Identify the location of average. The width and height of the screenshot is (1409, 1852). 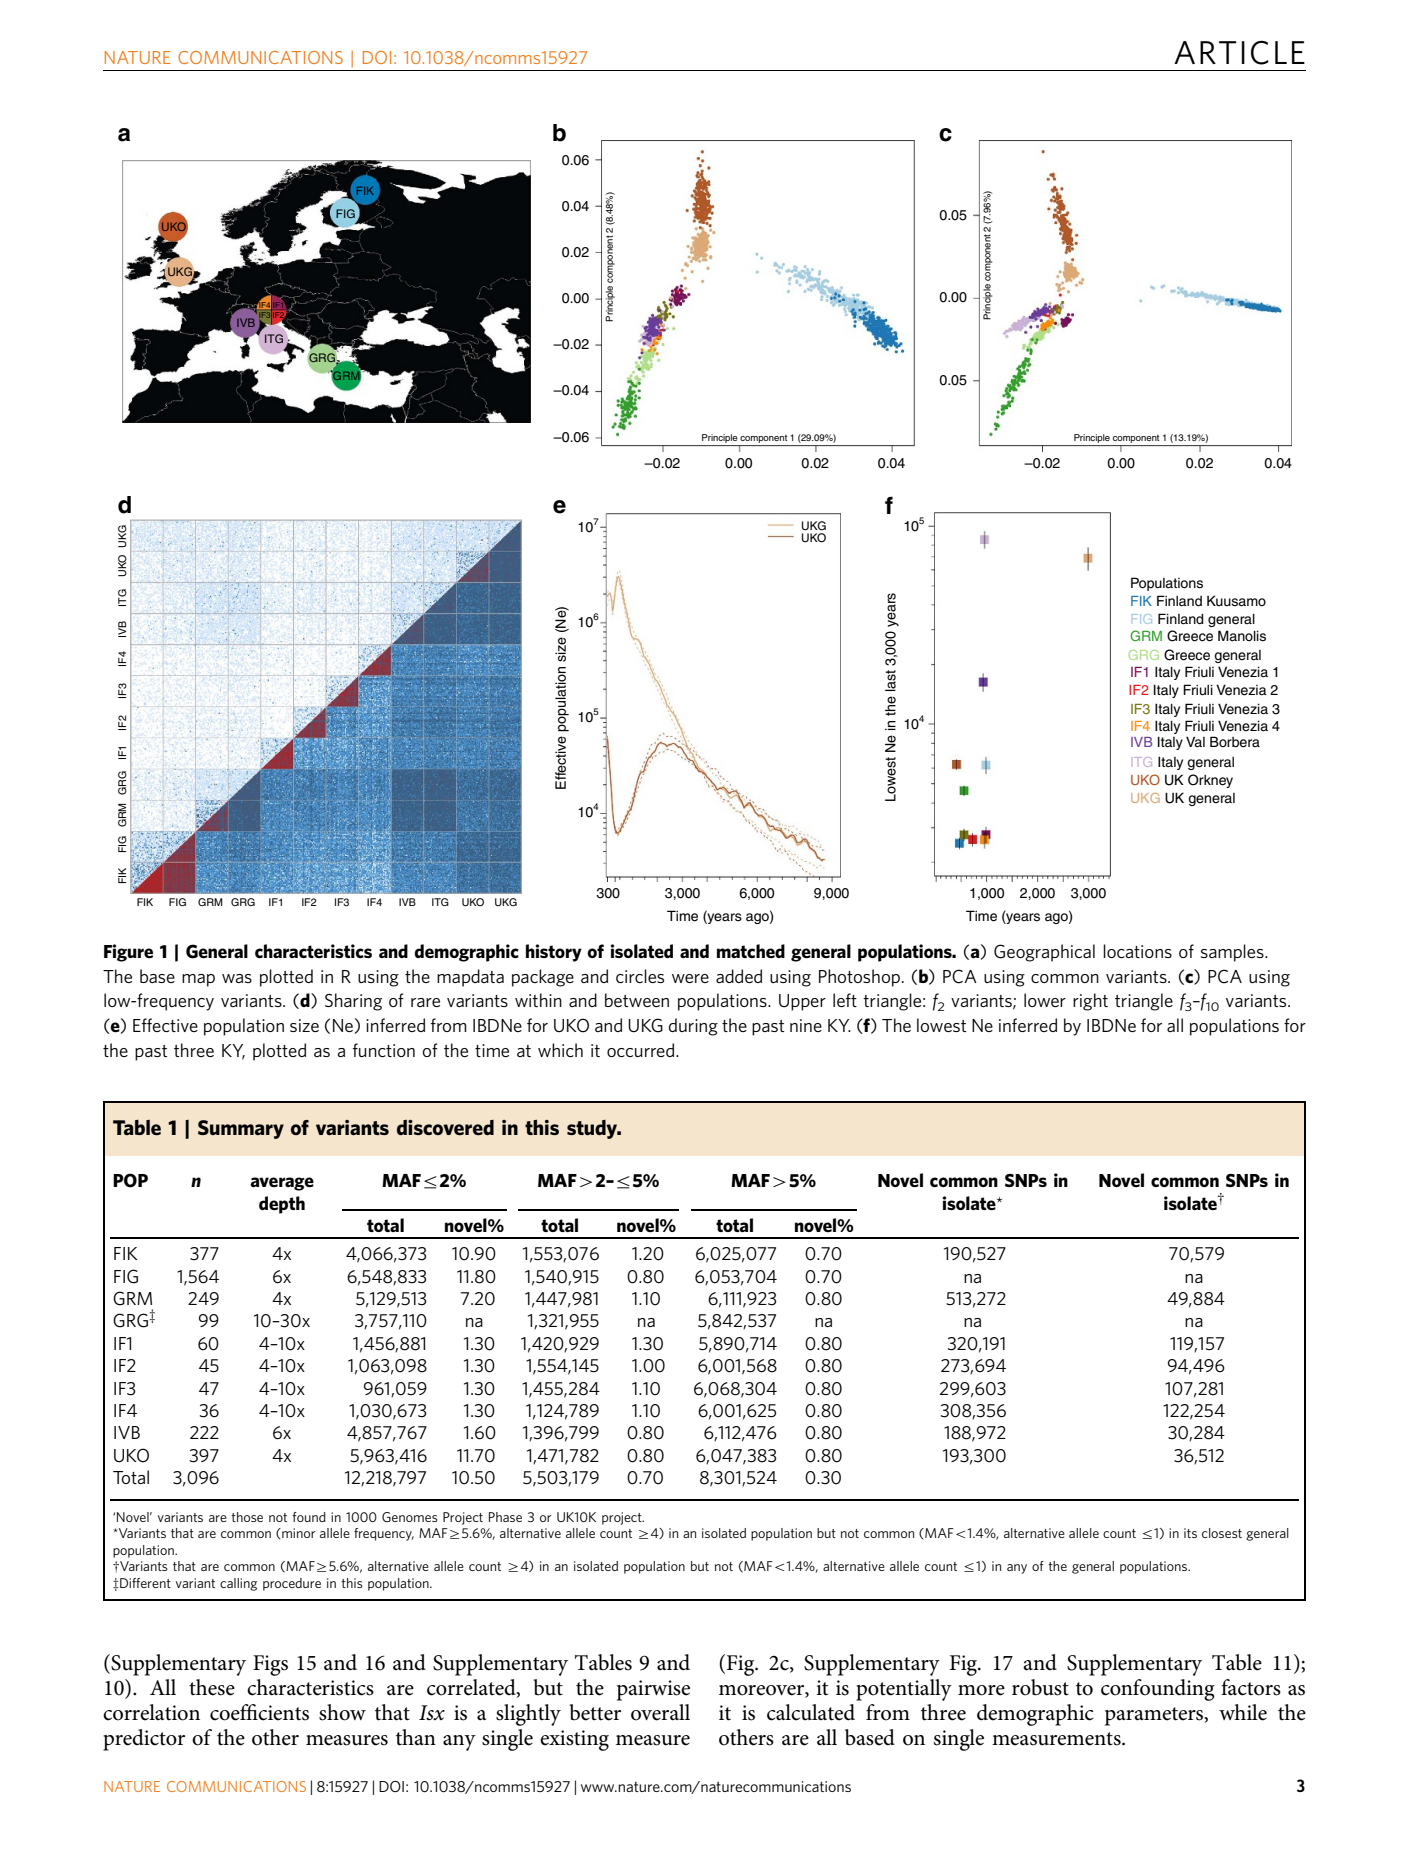
(282, 1184).
